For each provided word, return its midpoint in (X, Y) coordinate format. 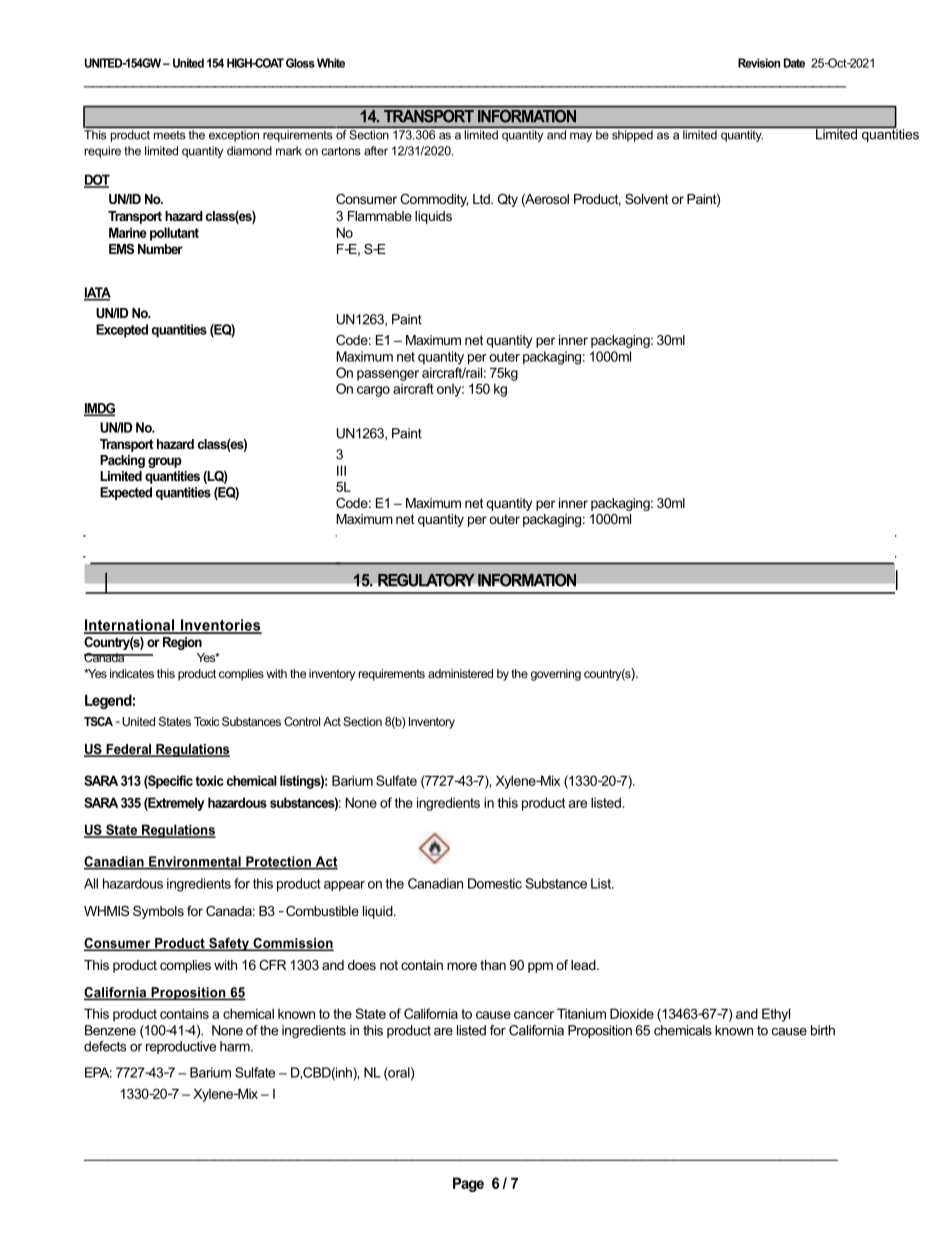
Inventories (220, 626)
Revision (759, 63)
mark (289, 151)
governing (556, 675)
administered (460, 673)
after (376, 151)
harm (236, 1046)
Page (468, 1184)
